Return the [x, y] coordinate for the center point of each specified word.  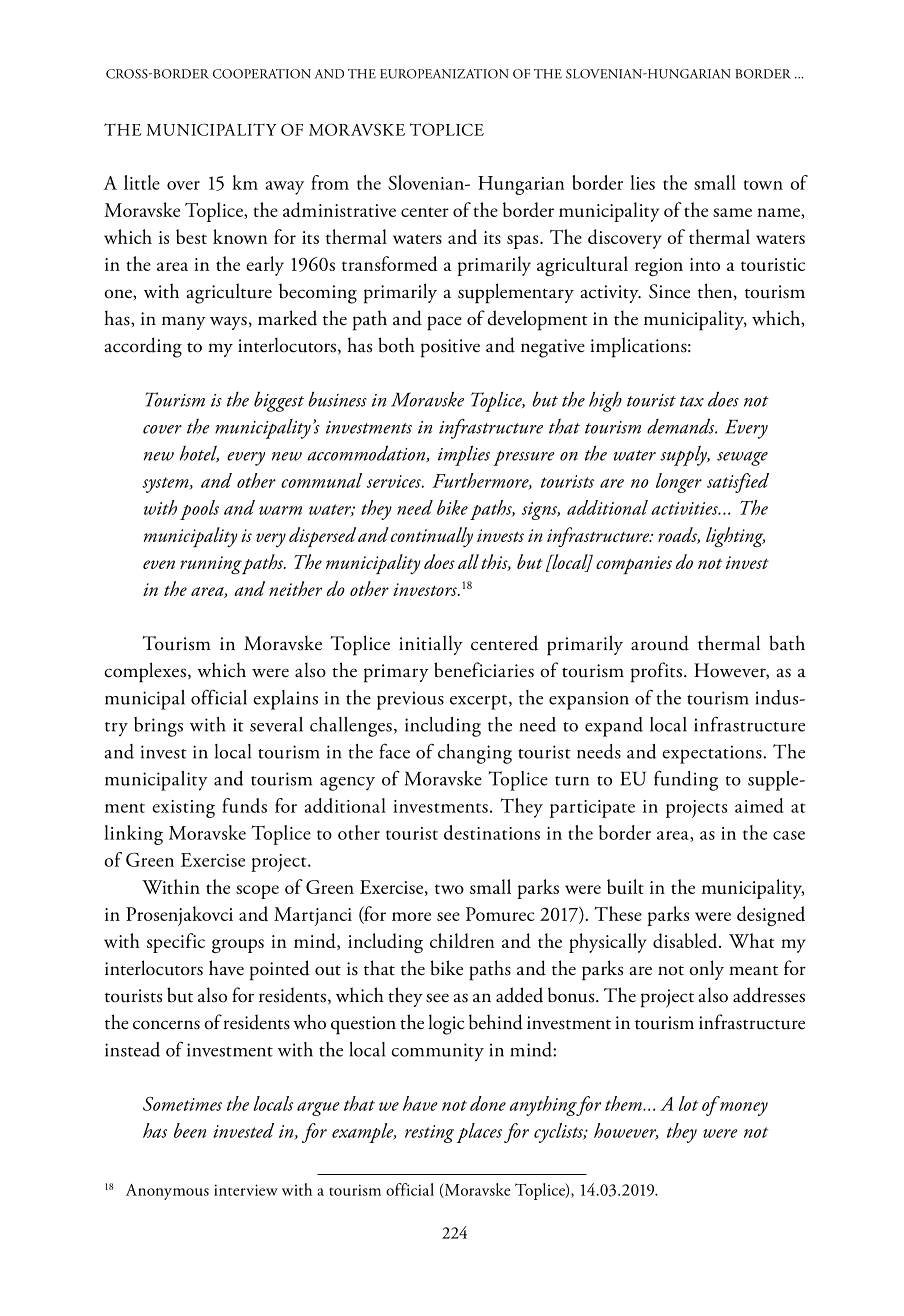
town [763, 185]
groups [238, 946]
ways [228, 323]
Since [669, 291]
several [276, 724]
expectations [713, 754]
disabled [686, 940]
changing [475, 754]
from [330, 182]
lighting [735, 537]
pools [199, 510]
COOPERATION [262, 74]
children [462, 940]
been [190, 1130]
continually [432, 537]
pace [444, 323]
